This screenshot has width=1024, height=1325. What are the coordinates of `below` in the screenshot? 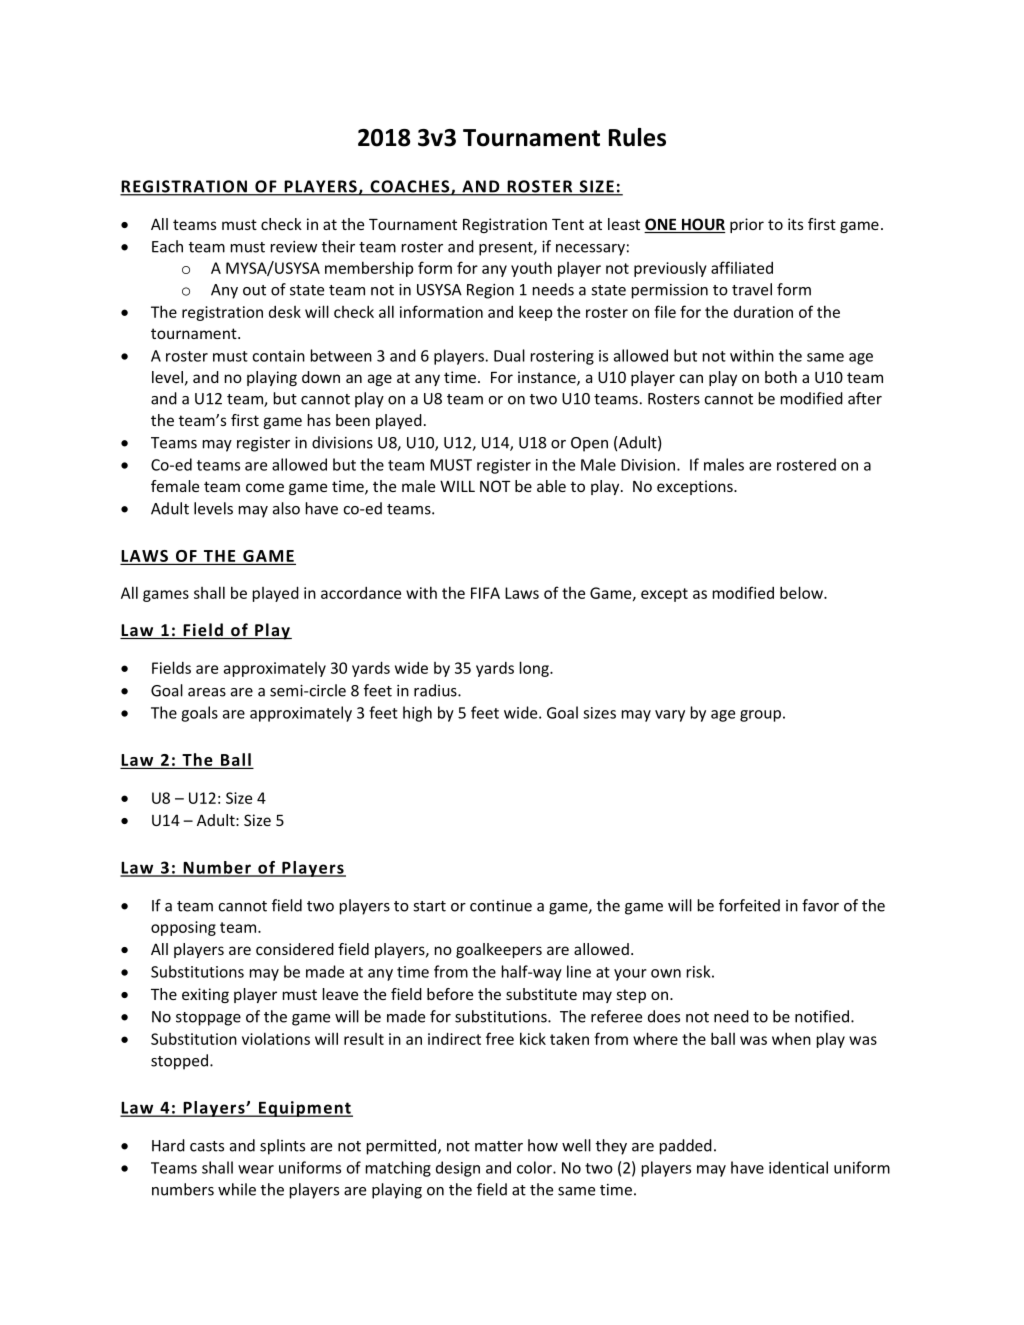 It's located at (802, 592).
